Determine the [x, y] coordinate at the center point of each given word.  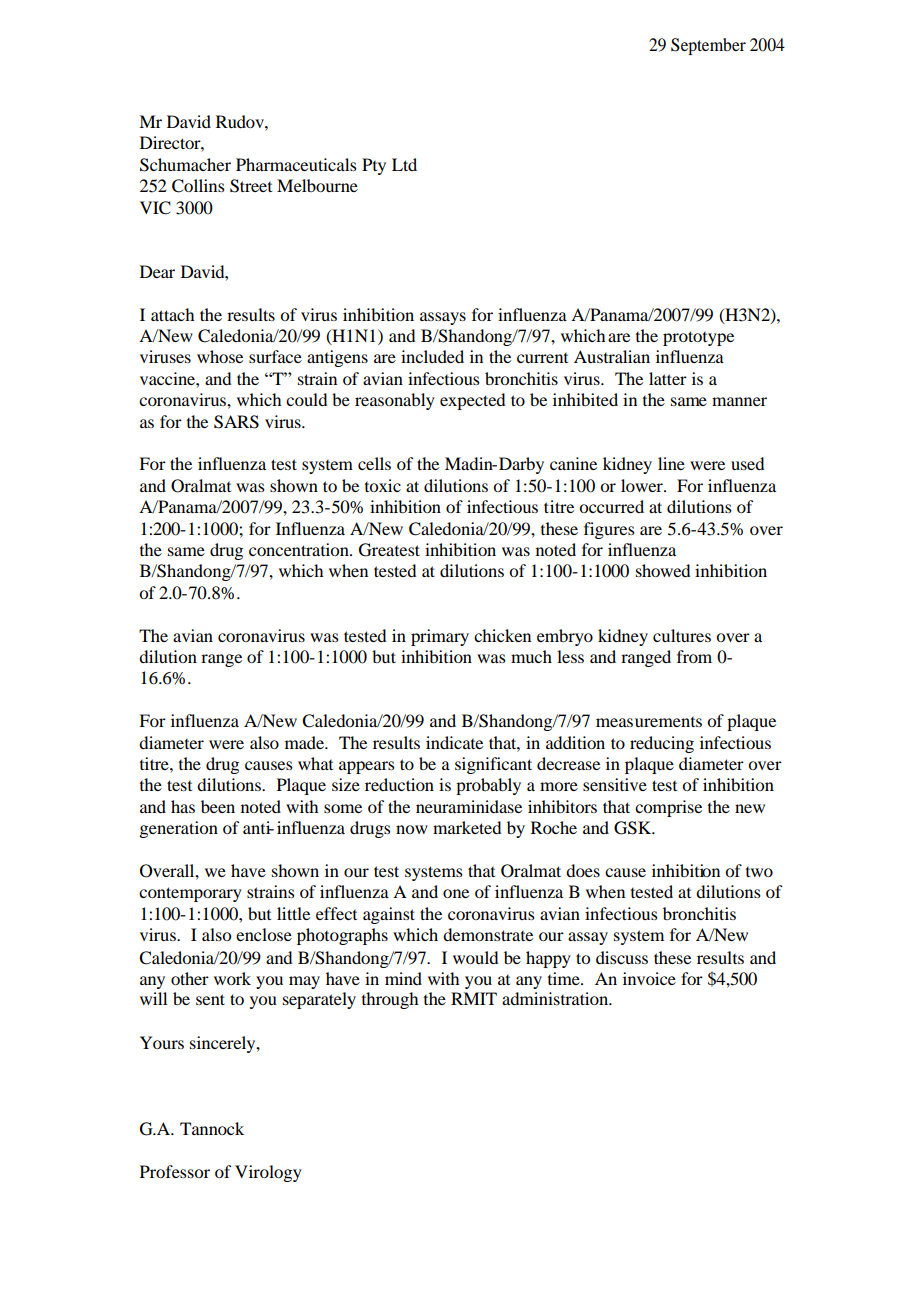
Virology [268, 1173]
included [432, 356]
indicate [454, 742]
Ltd [404, 164]
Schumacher [185, 165]
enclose [264, 934]
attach [172, 314]
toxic [383, 485]
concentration [300, 549]
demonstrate [488, 934]
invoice [649, 978]
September [708, 46]
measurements [649, 722]
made [305, 742]
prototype [698, 338]
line [671, 463]
